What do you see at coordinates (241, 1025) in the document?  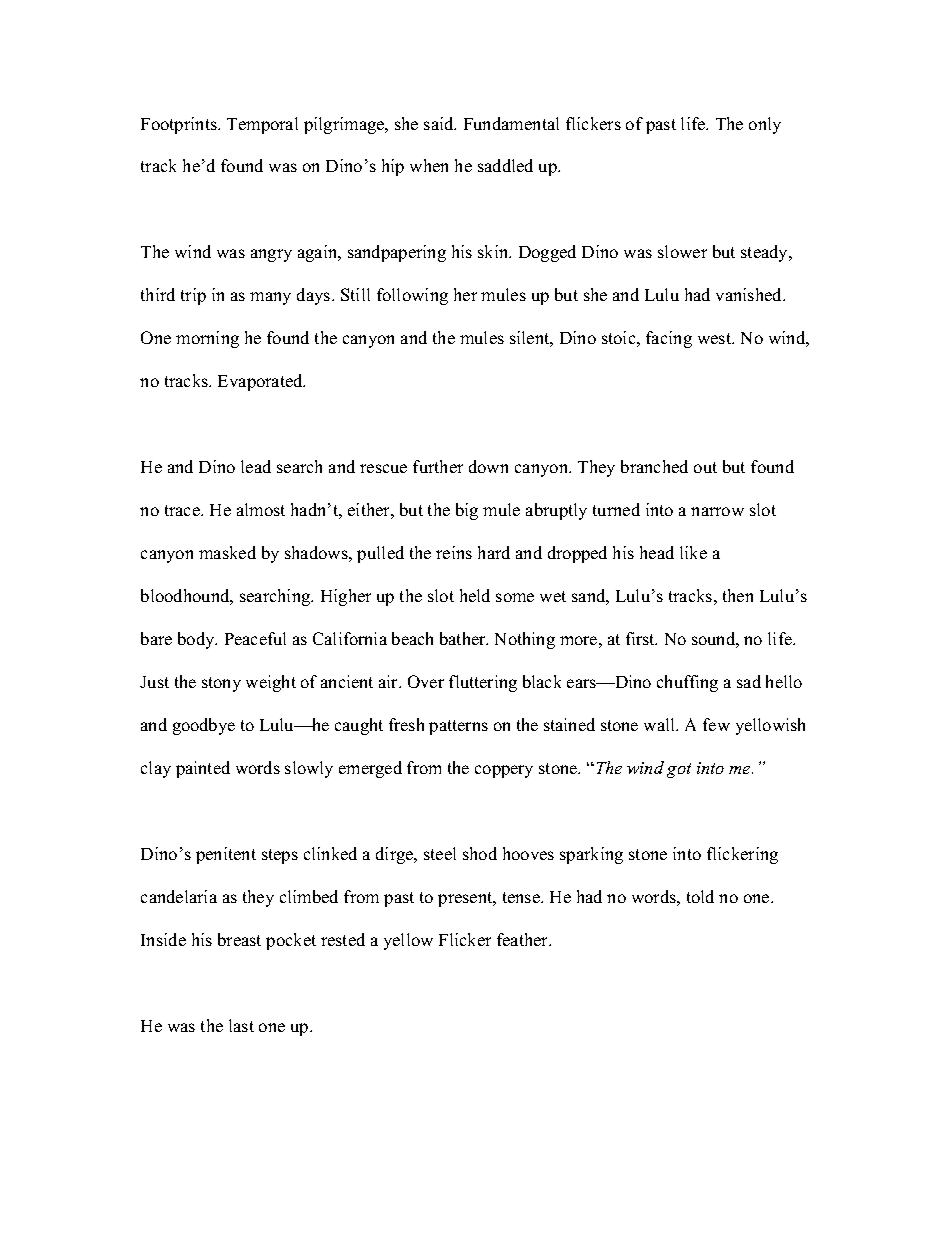 I see `last` at bounding box center [241, 1025].
